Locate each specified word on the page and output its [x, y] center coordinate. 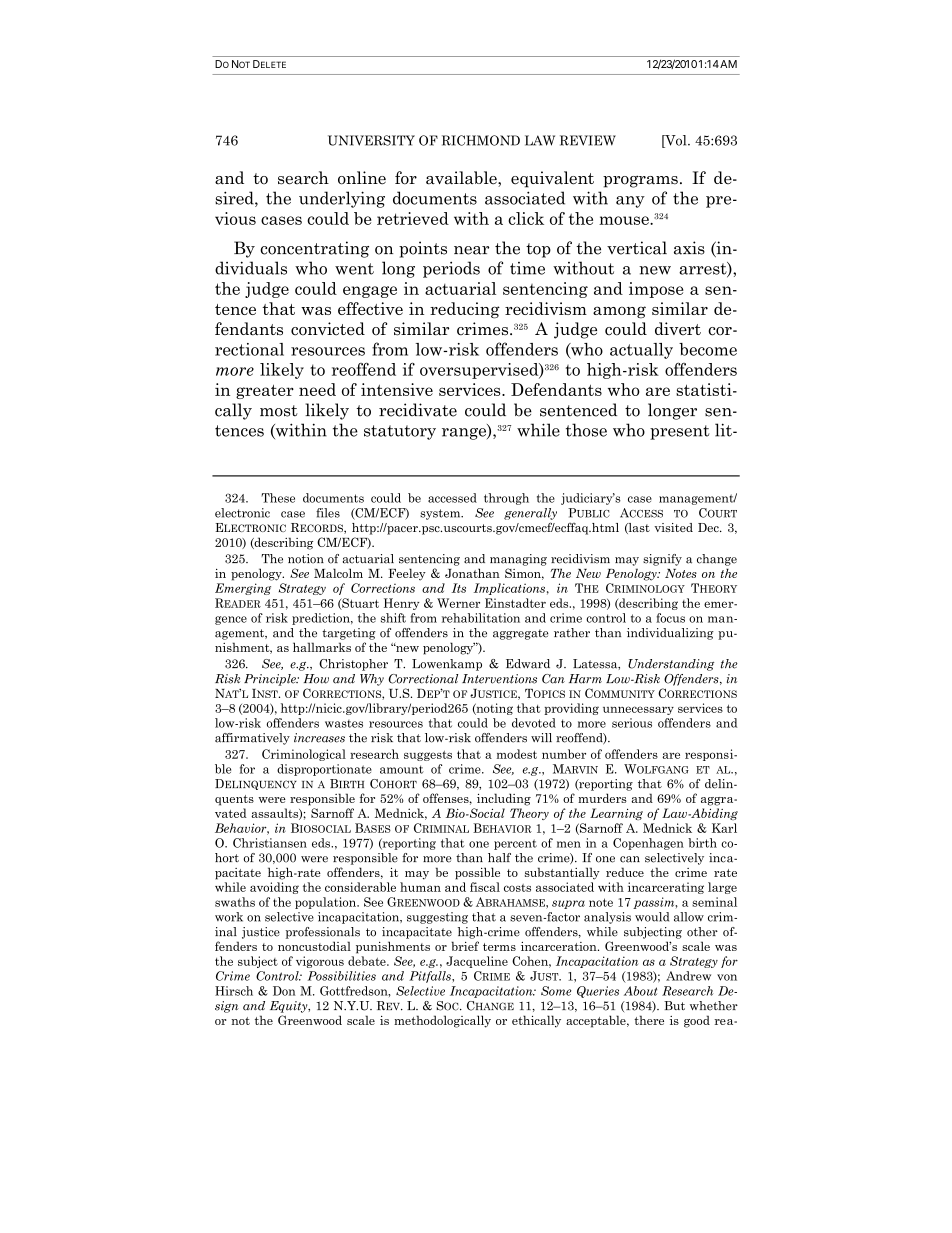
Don [284, 991]
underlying [342, 199]
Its [459, 588]
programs [640, 182]
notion [306, 559]
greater [265, 392]
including [504, 799]
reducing [465, 310]
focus [670, 618]
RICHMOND [481, 140]
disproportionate [324, 770]
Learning [616, 814]
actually [641, 351]
